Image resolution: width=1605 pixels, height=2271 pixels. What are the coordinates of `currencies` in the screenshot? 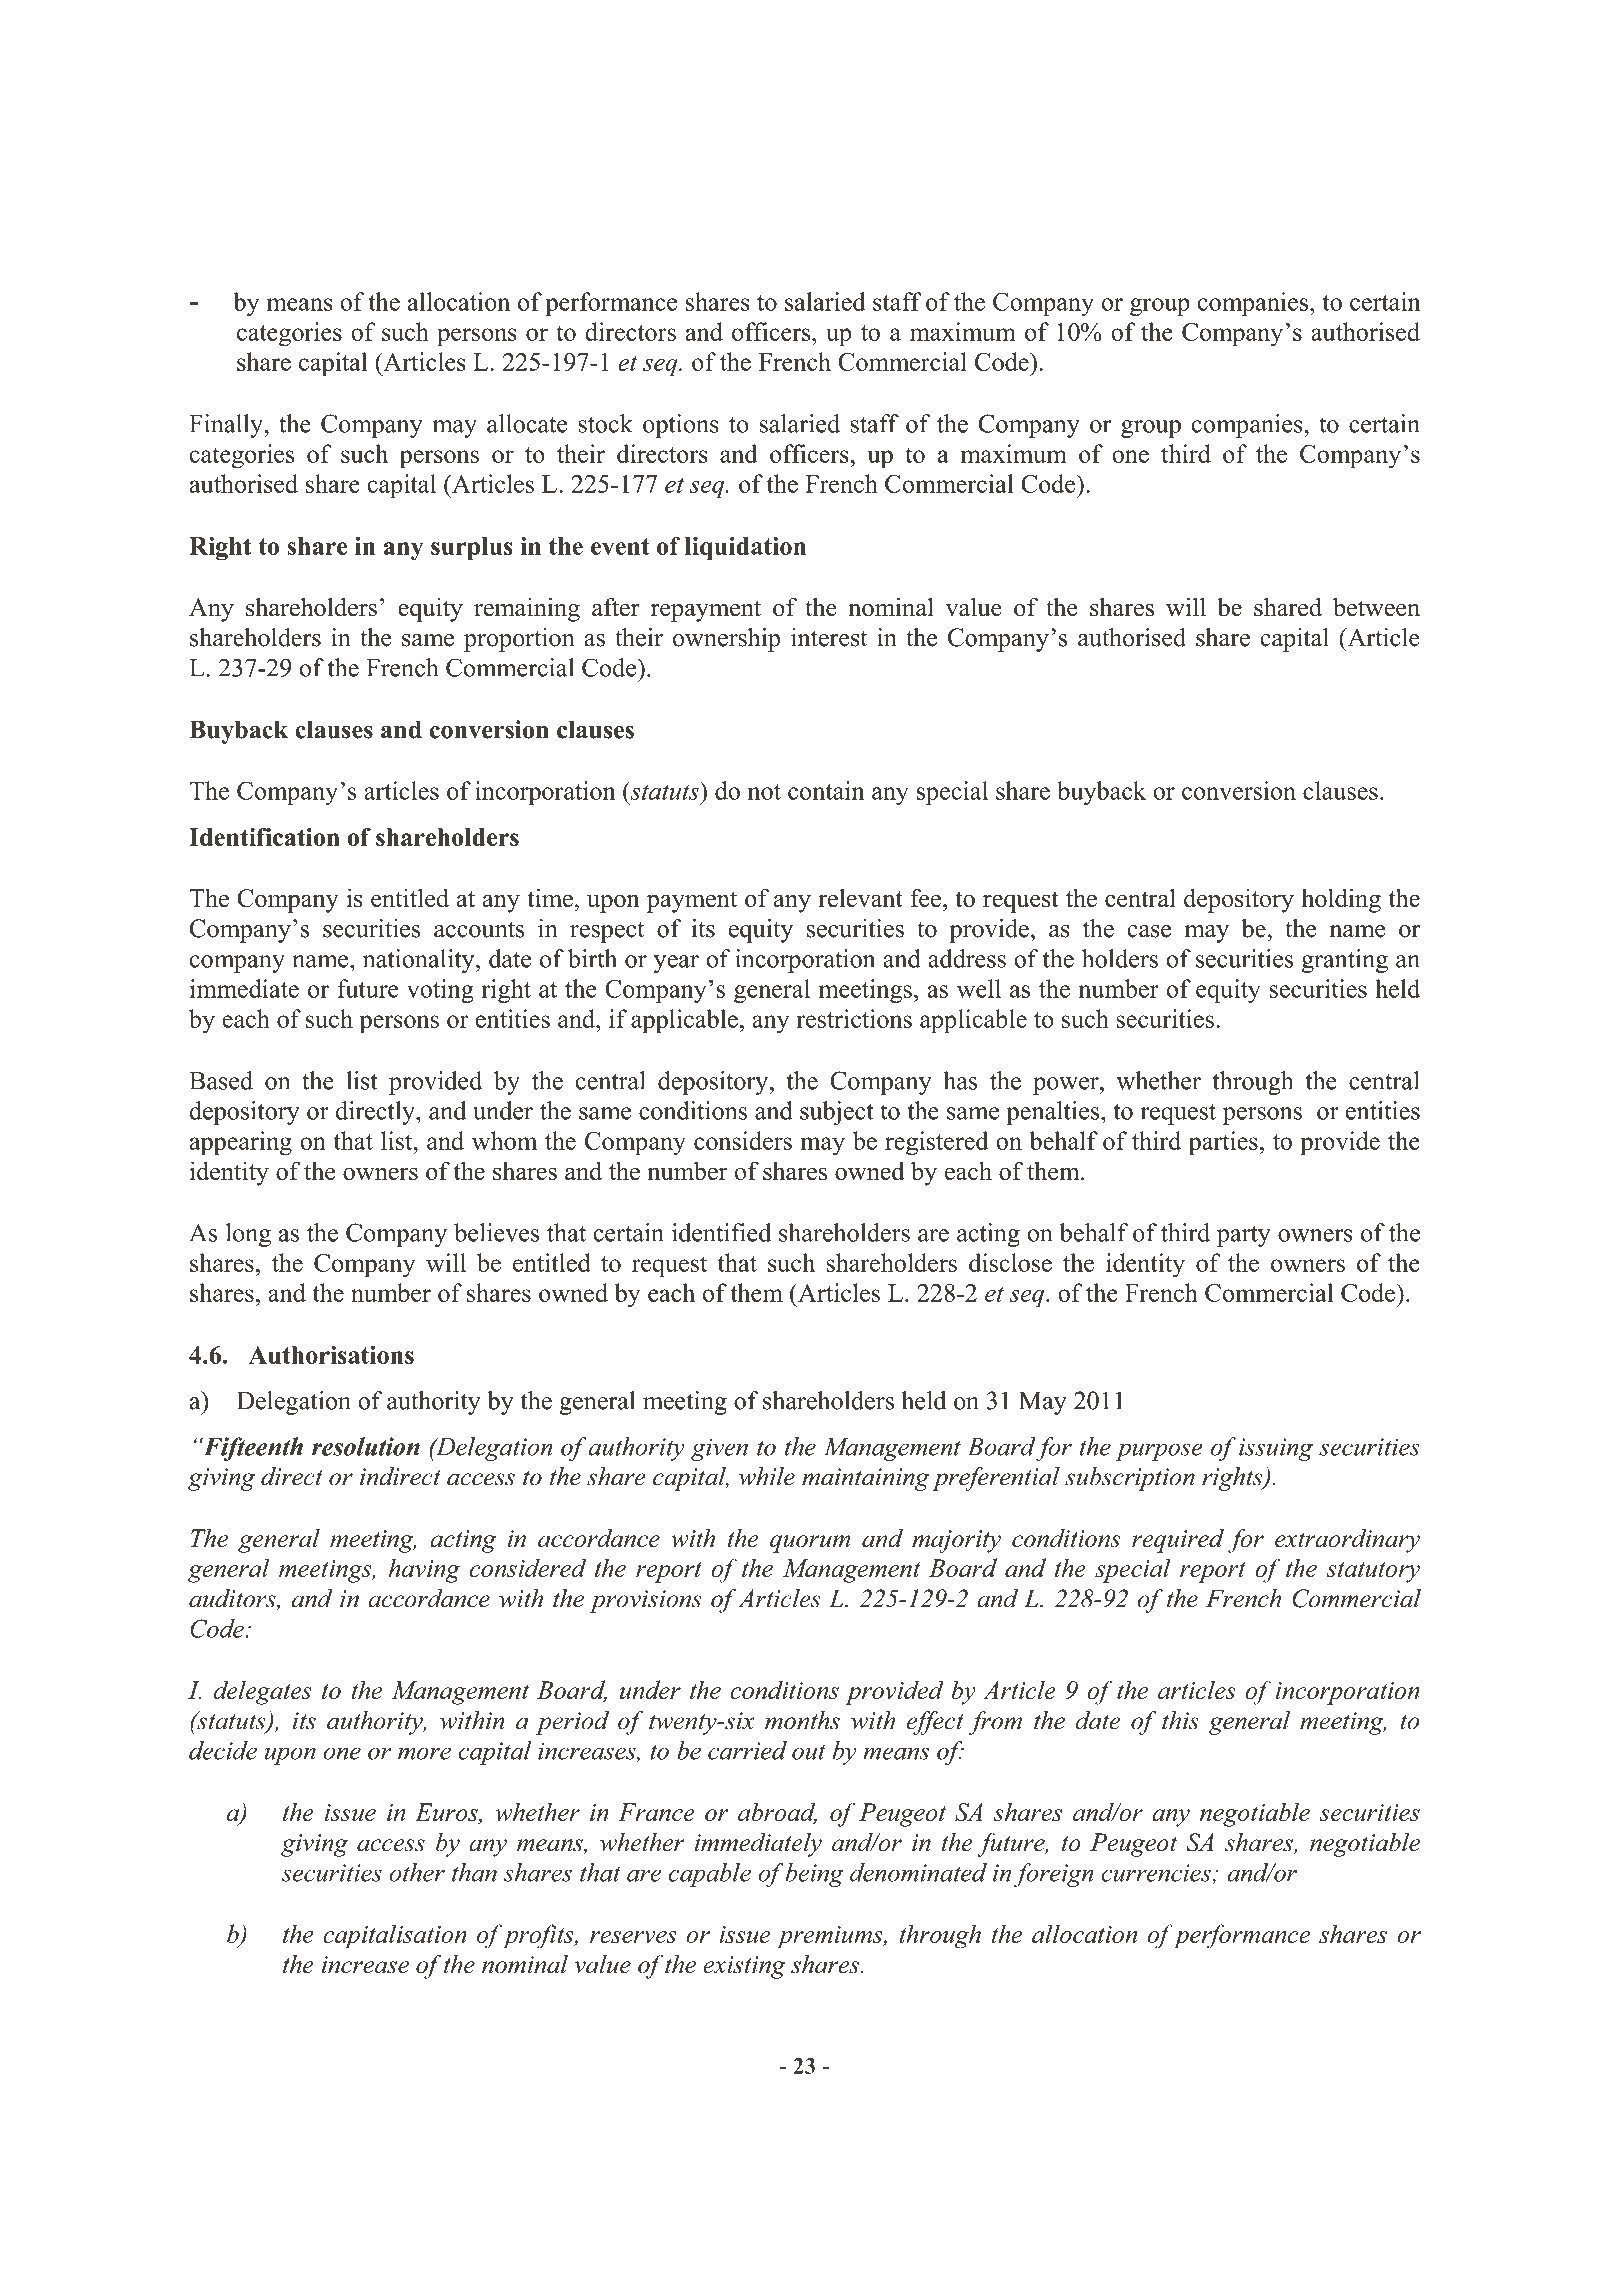 It's located at (1157, 1874).
